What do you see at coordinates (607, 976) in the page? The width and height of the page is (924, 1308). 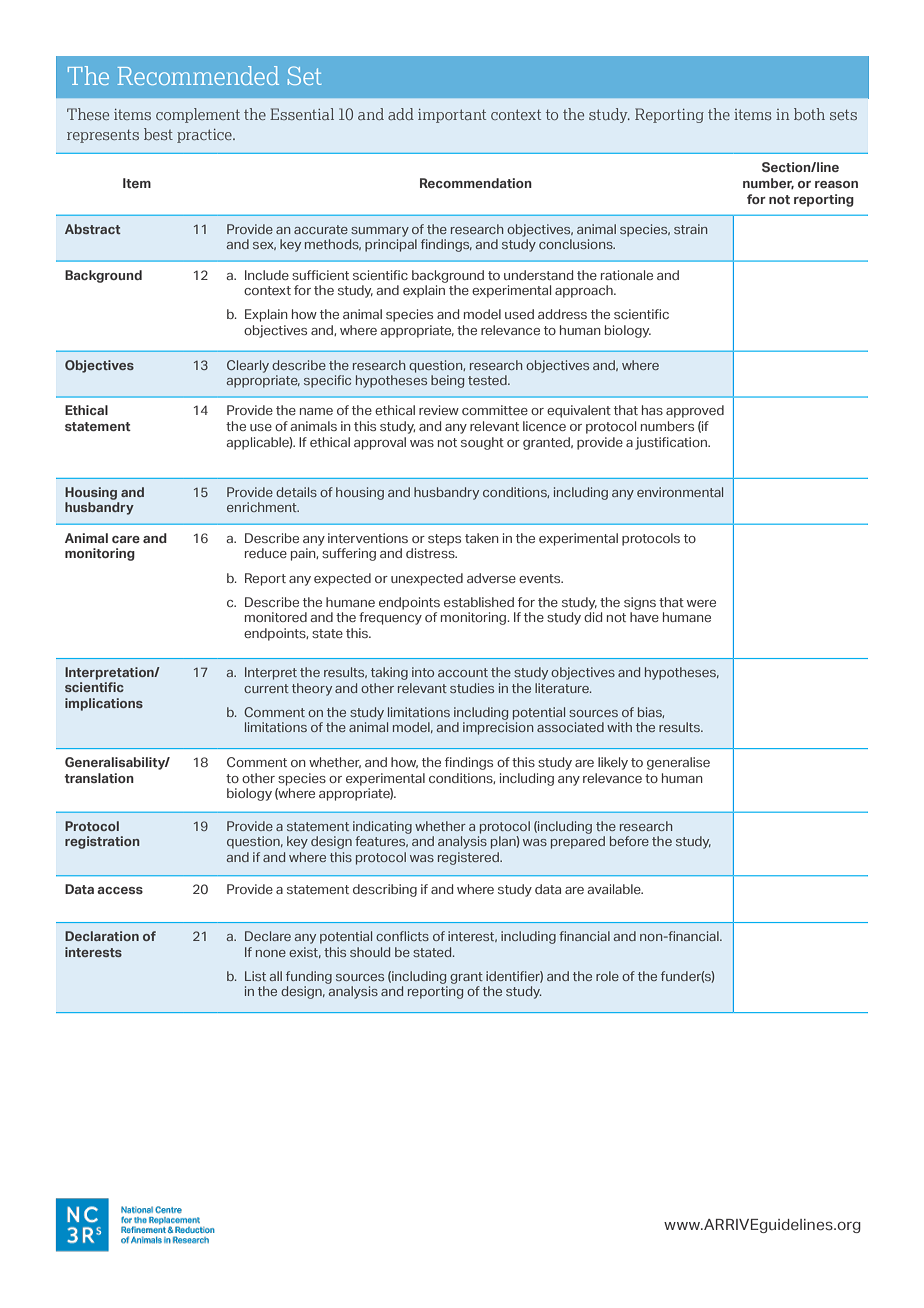 I see `role` at bounding box center [607, 976].
